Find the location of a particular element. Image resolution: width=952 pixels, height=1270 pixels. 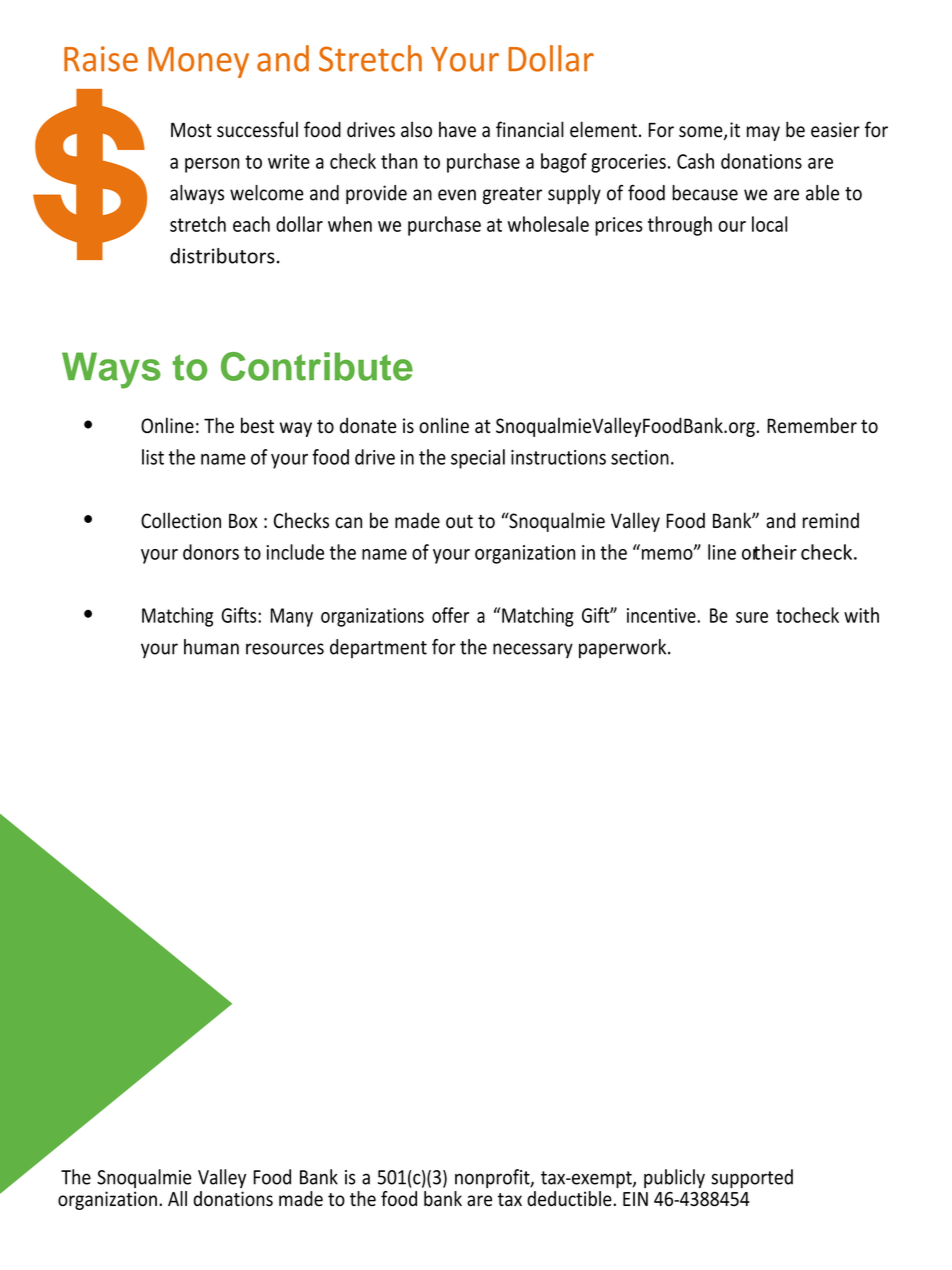

special is located at coordinates (478, 459).
